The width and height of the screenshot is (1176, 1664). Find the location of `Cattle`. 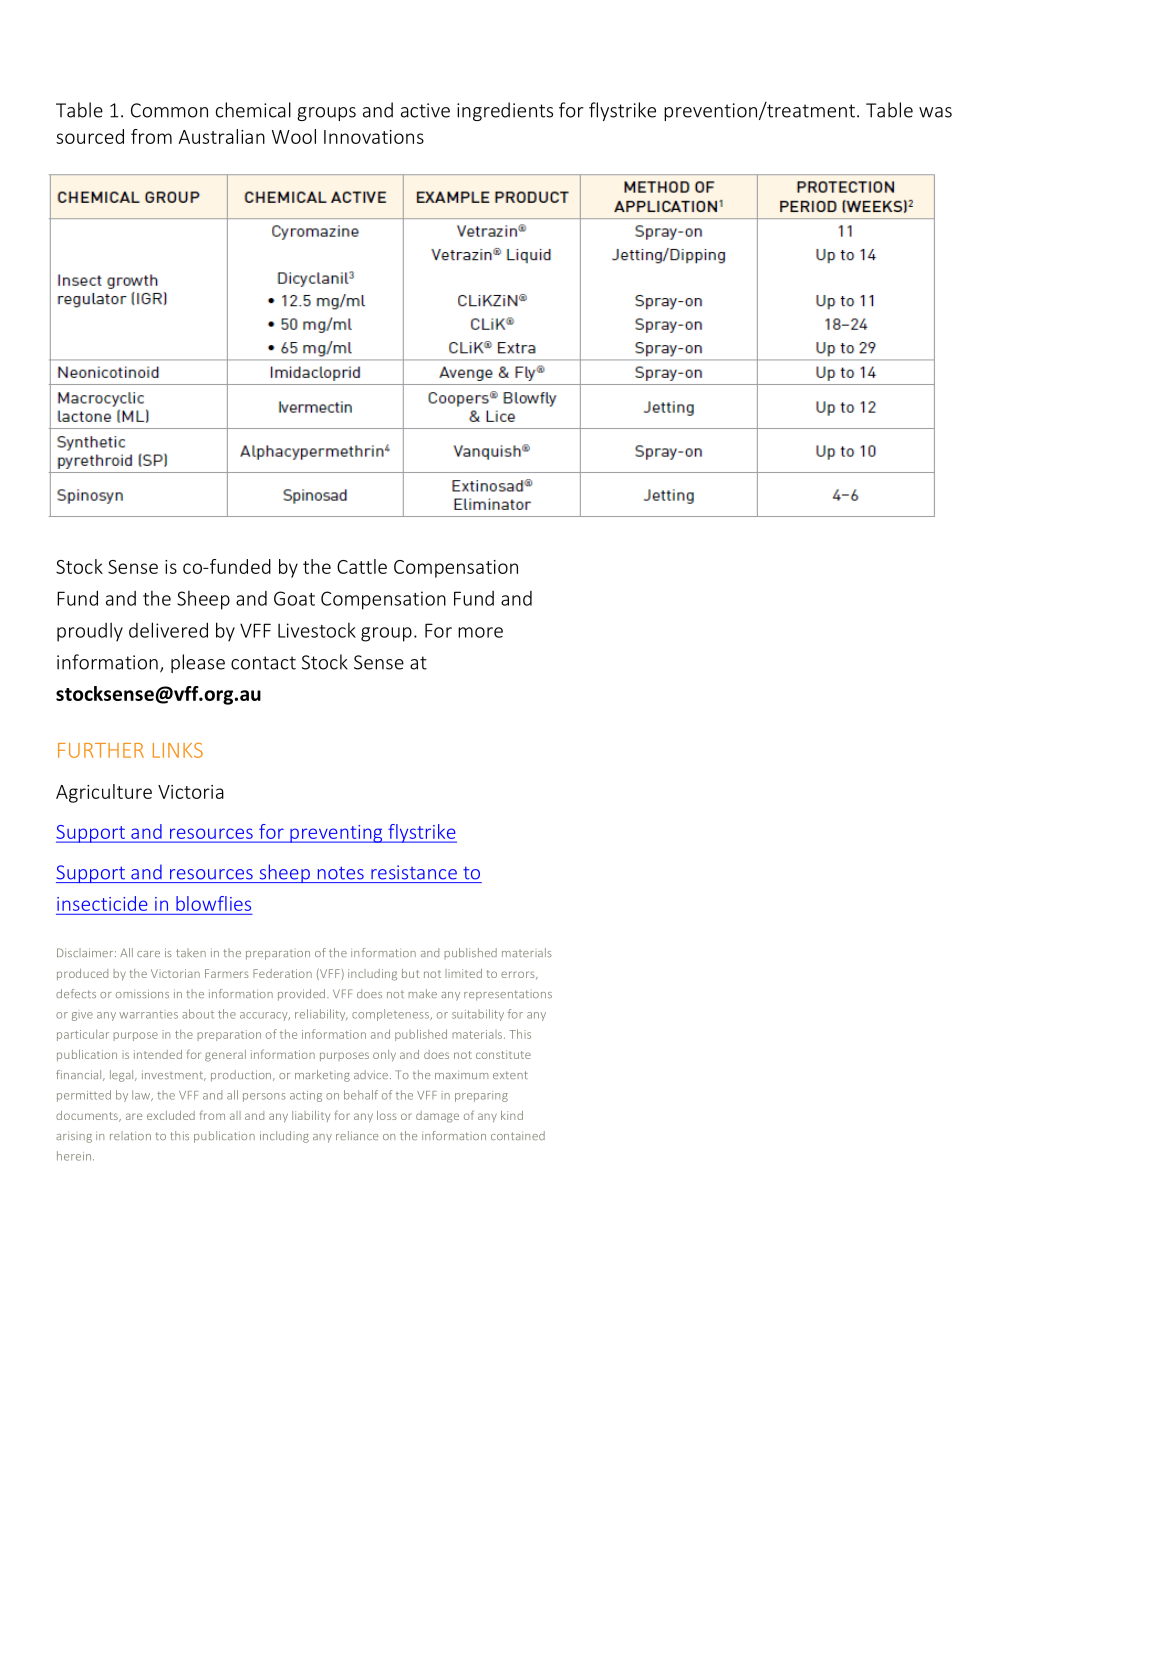

Cattle is located at coordinates (362, 566).
